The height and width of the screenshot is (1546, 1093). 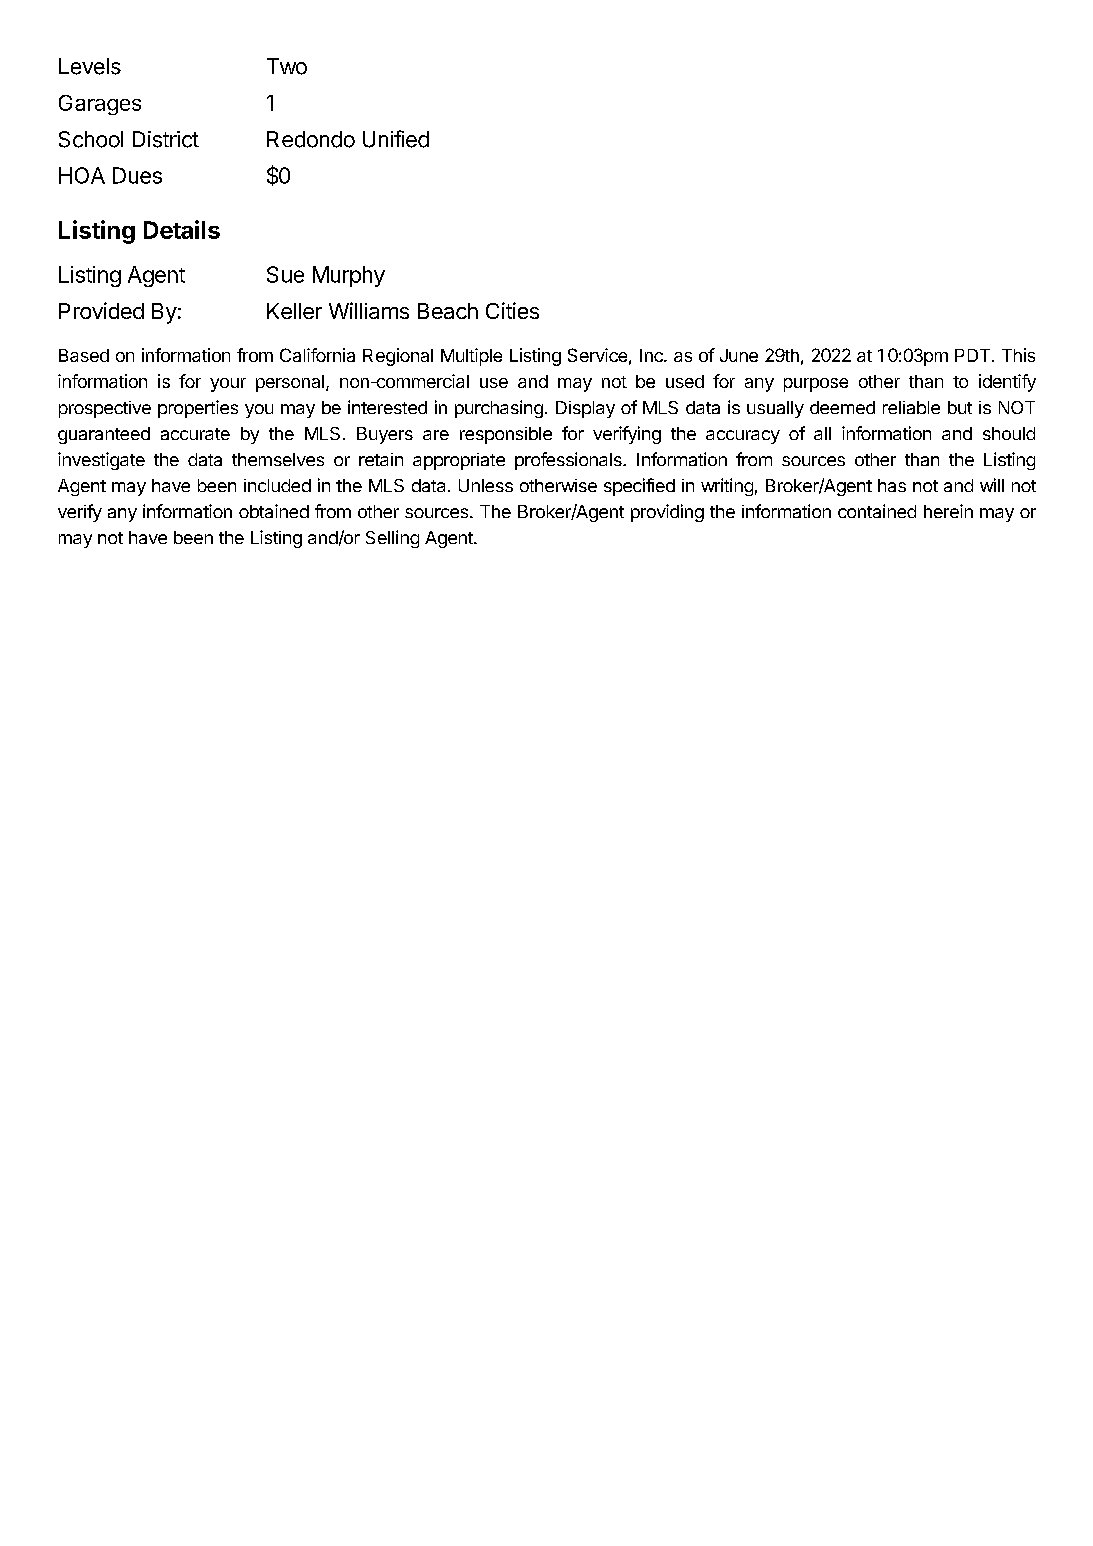 What do you see at coordinates (349, 276) in the screenshot?
I see `Murphy` at bounding box center [349, 276].
